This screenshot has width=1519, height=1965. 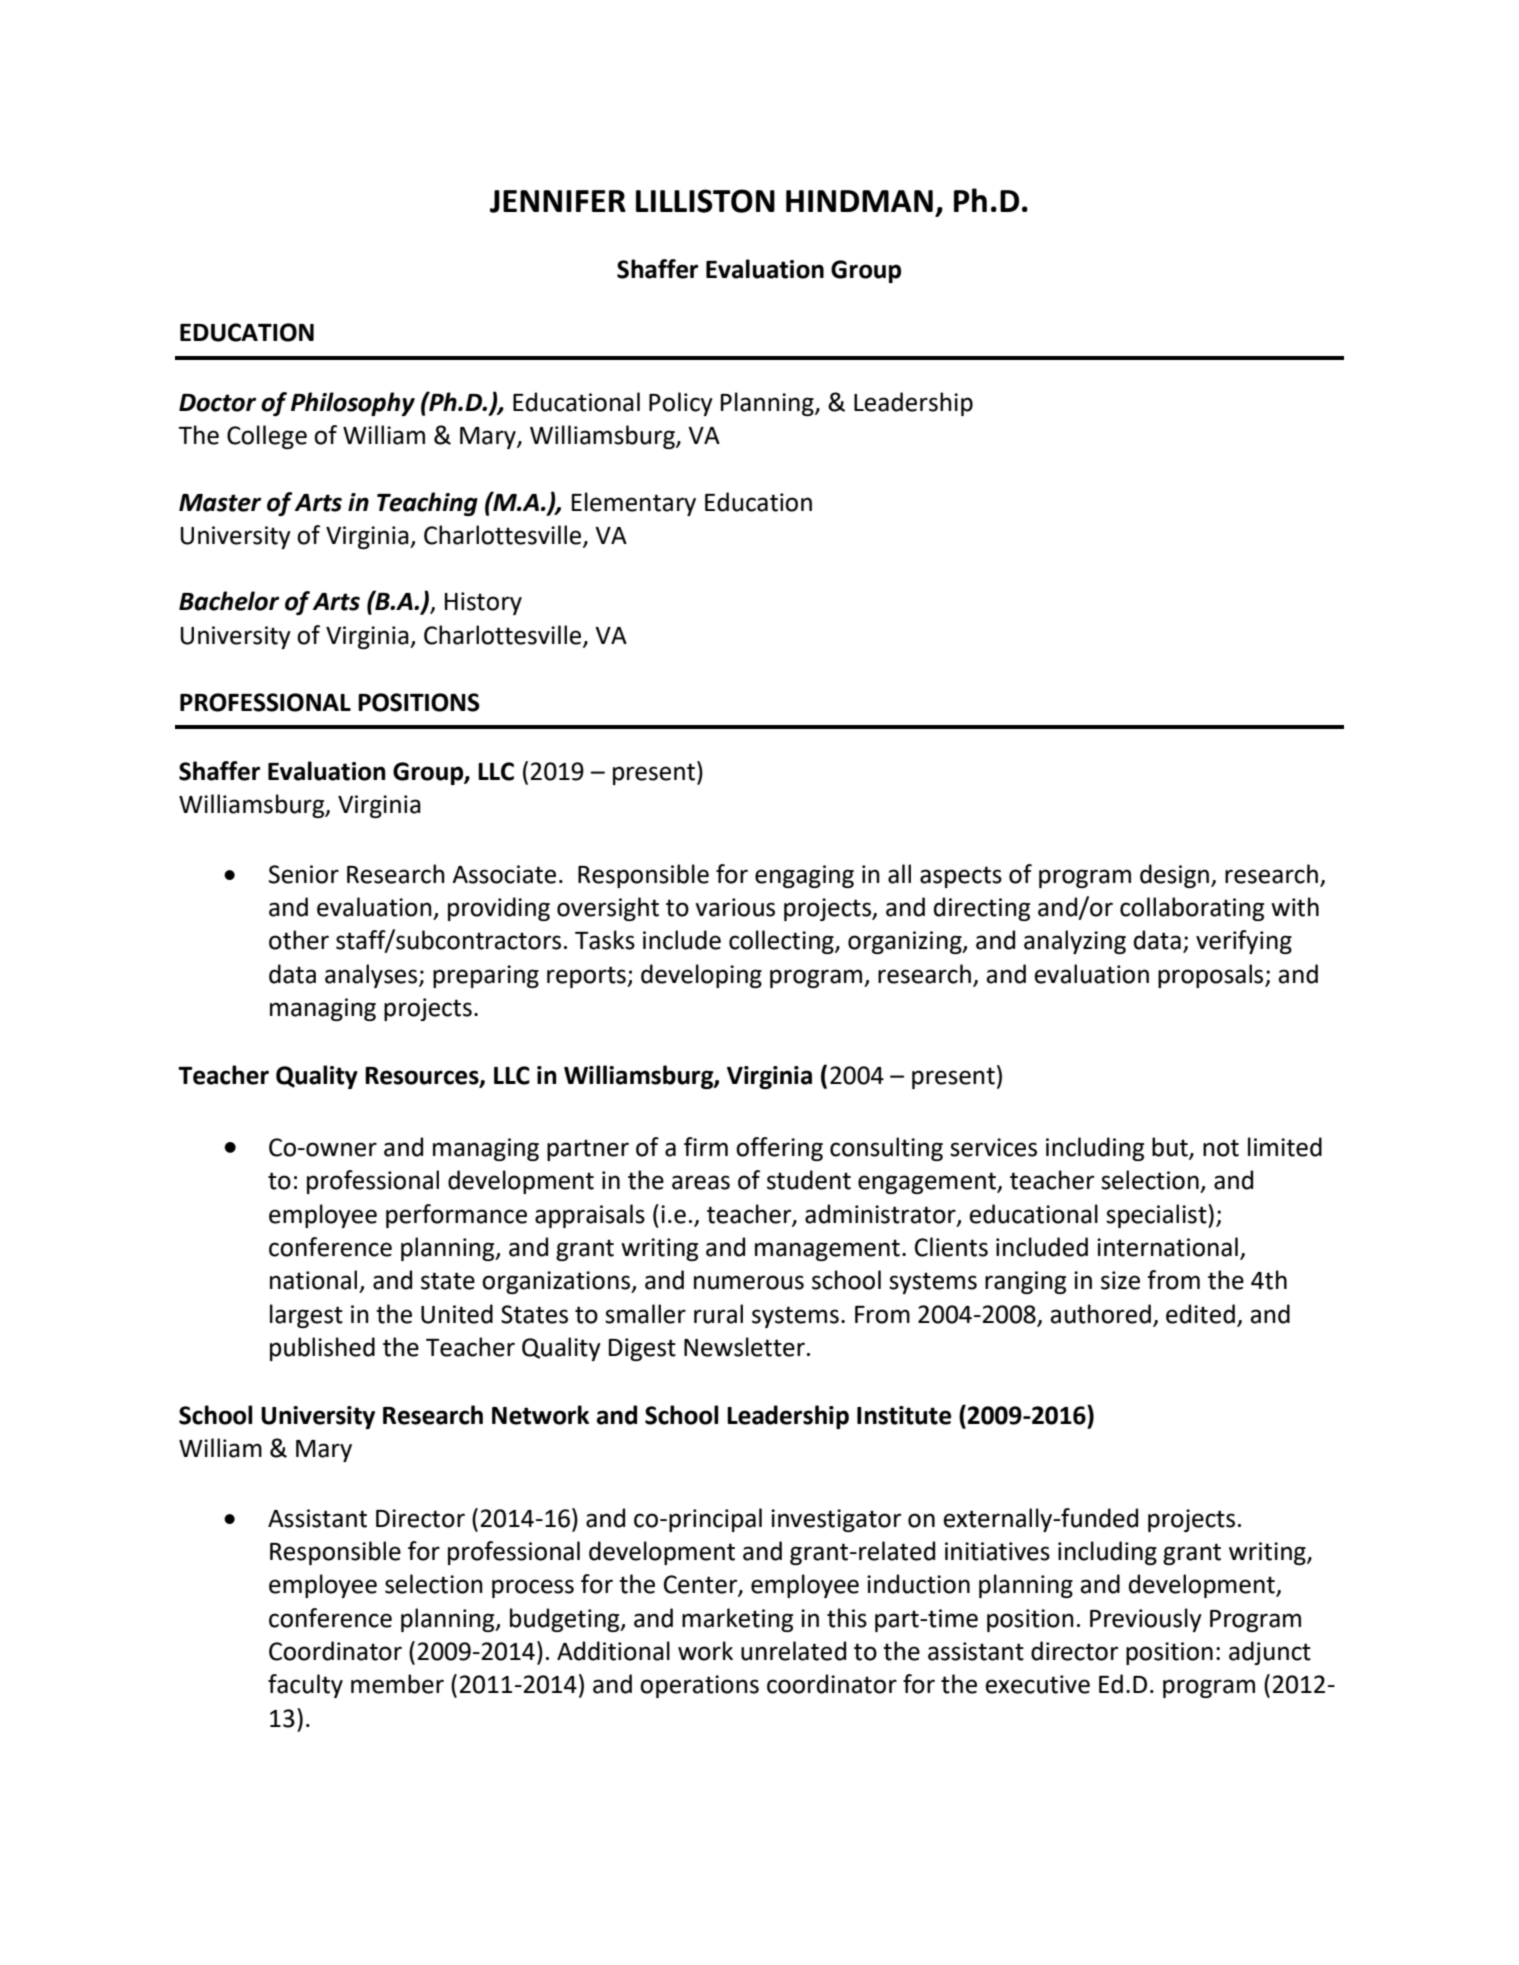 What do you see at coordinates (737, 1620) in the screenshot?
I see `marketing` at bounding box center [737, 1620].
